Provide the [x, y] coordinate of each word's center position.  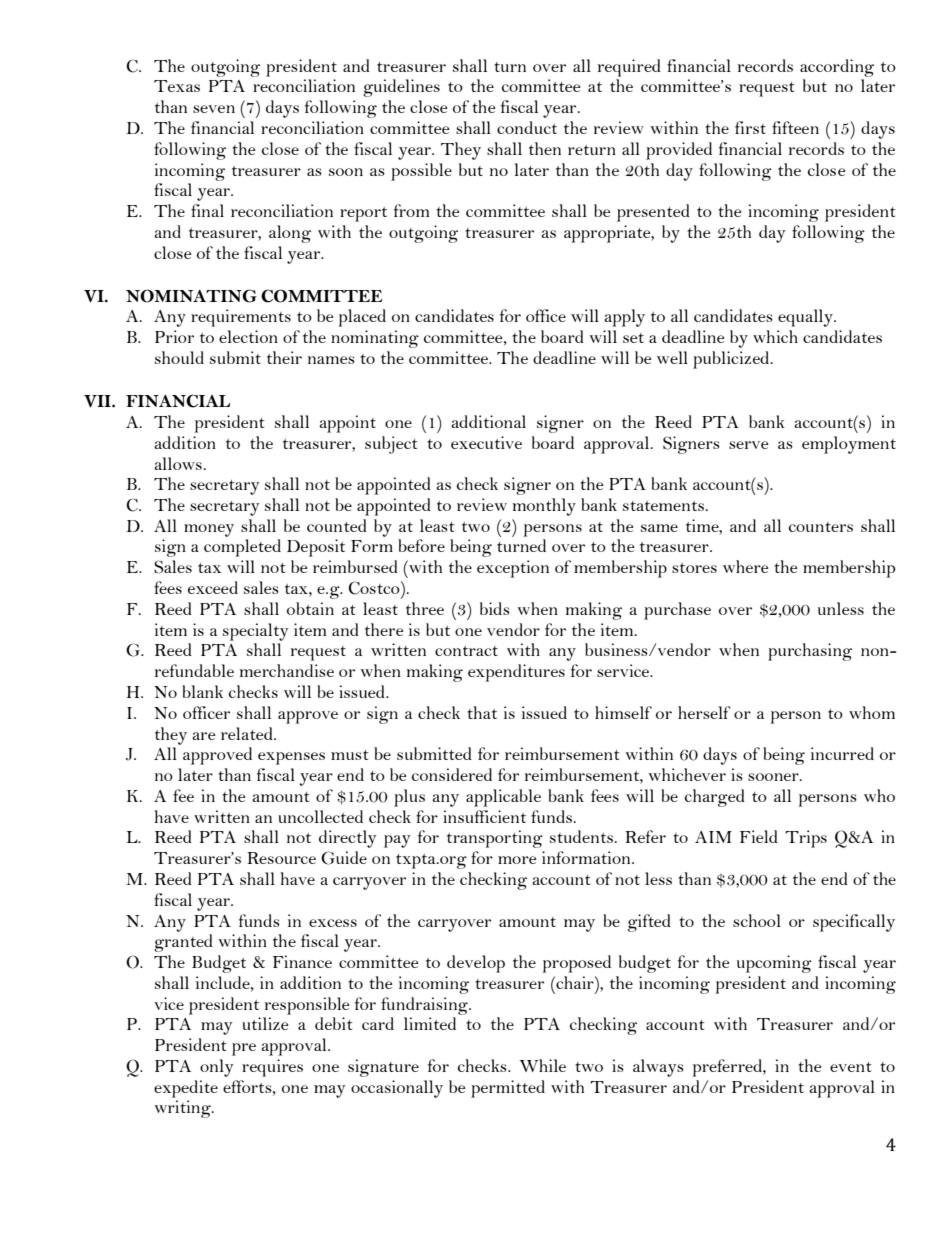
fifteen [795, 127]
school [757, 920]
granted [183, 943]
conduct [527, 127]
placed [362, 318]
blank [202, 691]
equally [806, 318]
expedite [186, 1089]
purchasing [810, 652]
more [517, 860]
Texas [177, 86]
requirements [241, 318]
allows [178, 463]
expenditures [516, 673]
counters [821, 527]
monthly [544, 507]
